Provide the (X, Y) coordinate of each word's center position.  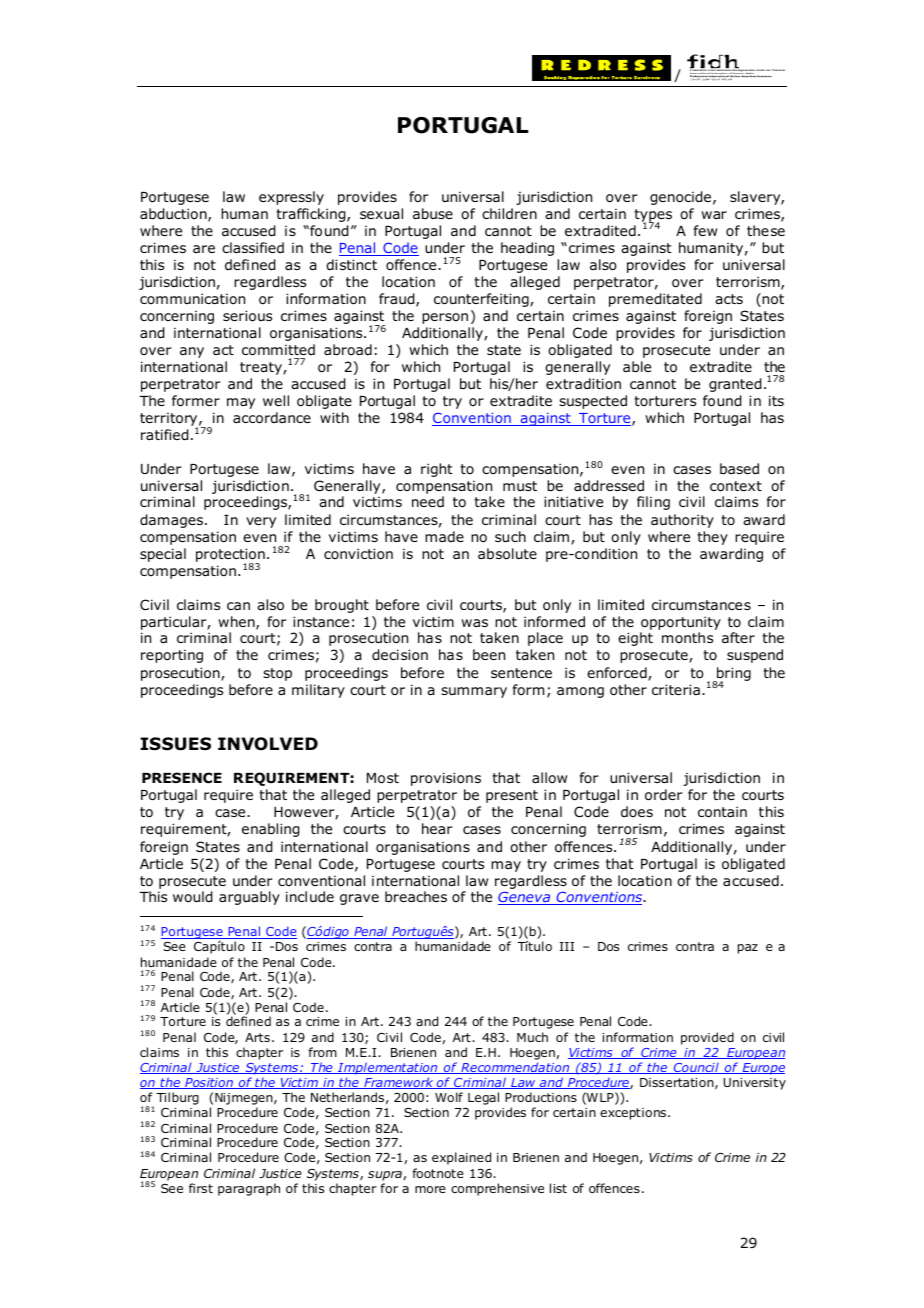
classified (253, 247)
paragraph (249, 1189)
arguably (249, 898)
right (437, 470)
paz (748, 949)
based (739, 468)
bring (733, 675)
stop (277, 674)
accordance (272, 418)
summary (474, 692)
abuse (433, 213)
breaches (416, 896)
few (705, 230)
